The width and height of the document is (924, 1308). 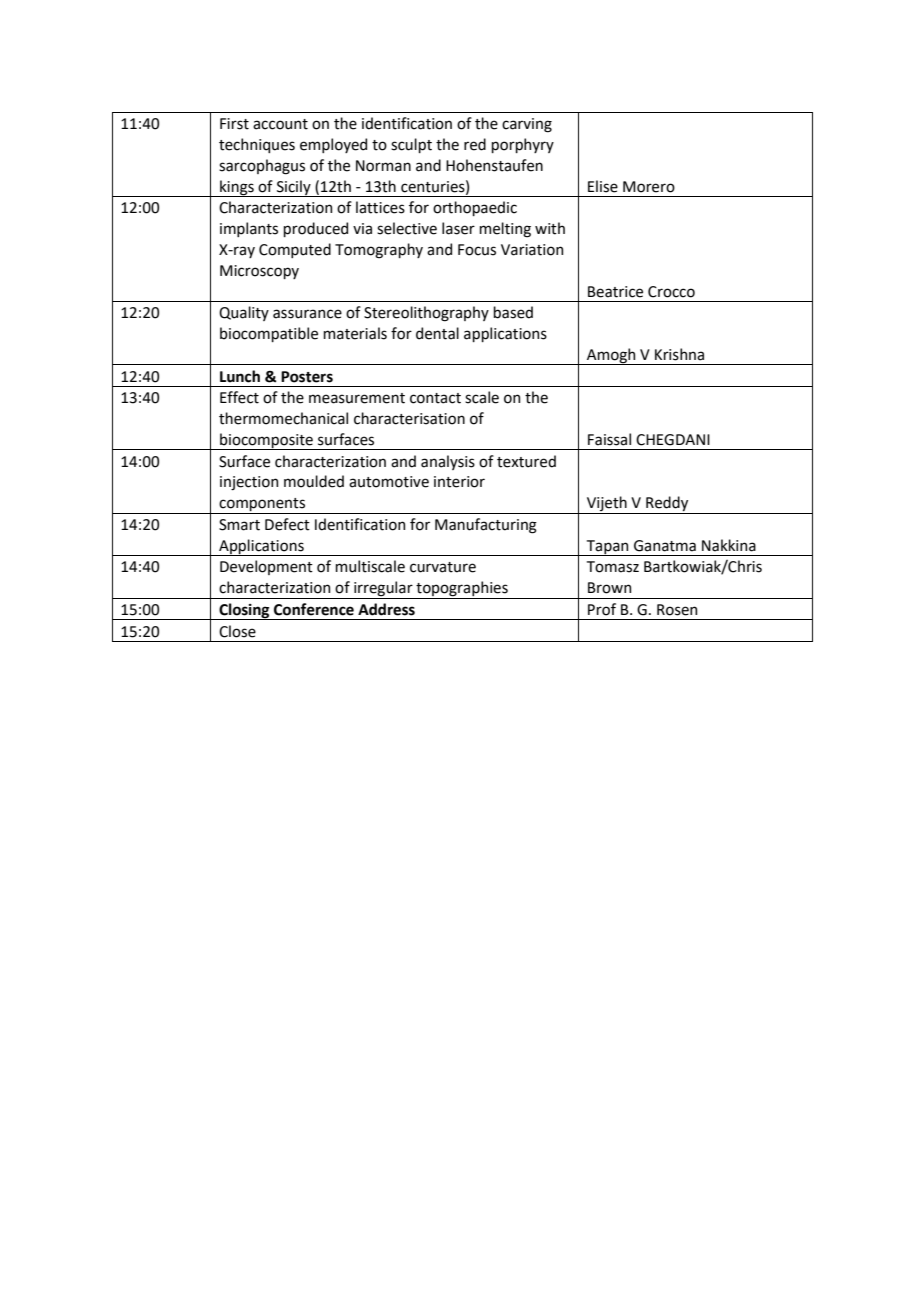 What do you see at coordinates (615, 292) in the document?
I see `Beatrice` at bounding box center [615, 292].
